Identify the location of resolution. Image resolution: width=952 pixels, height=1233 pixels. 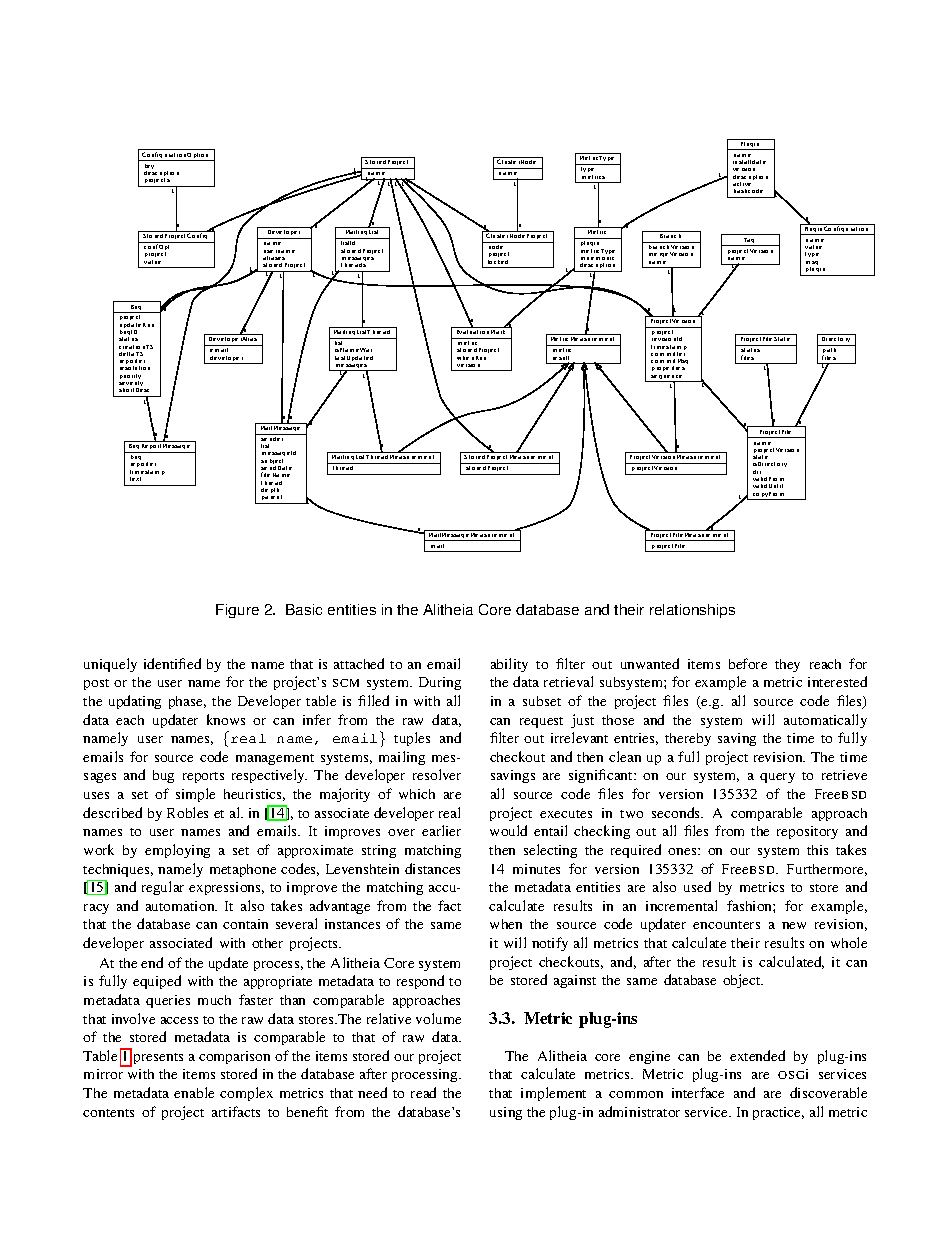
(135, 368).
